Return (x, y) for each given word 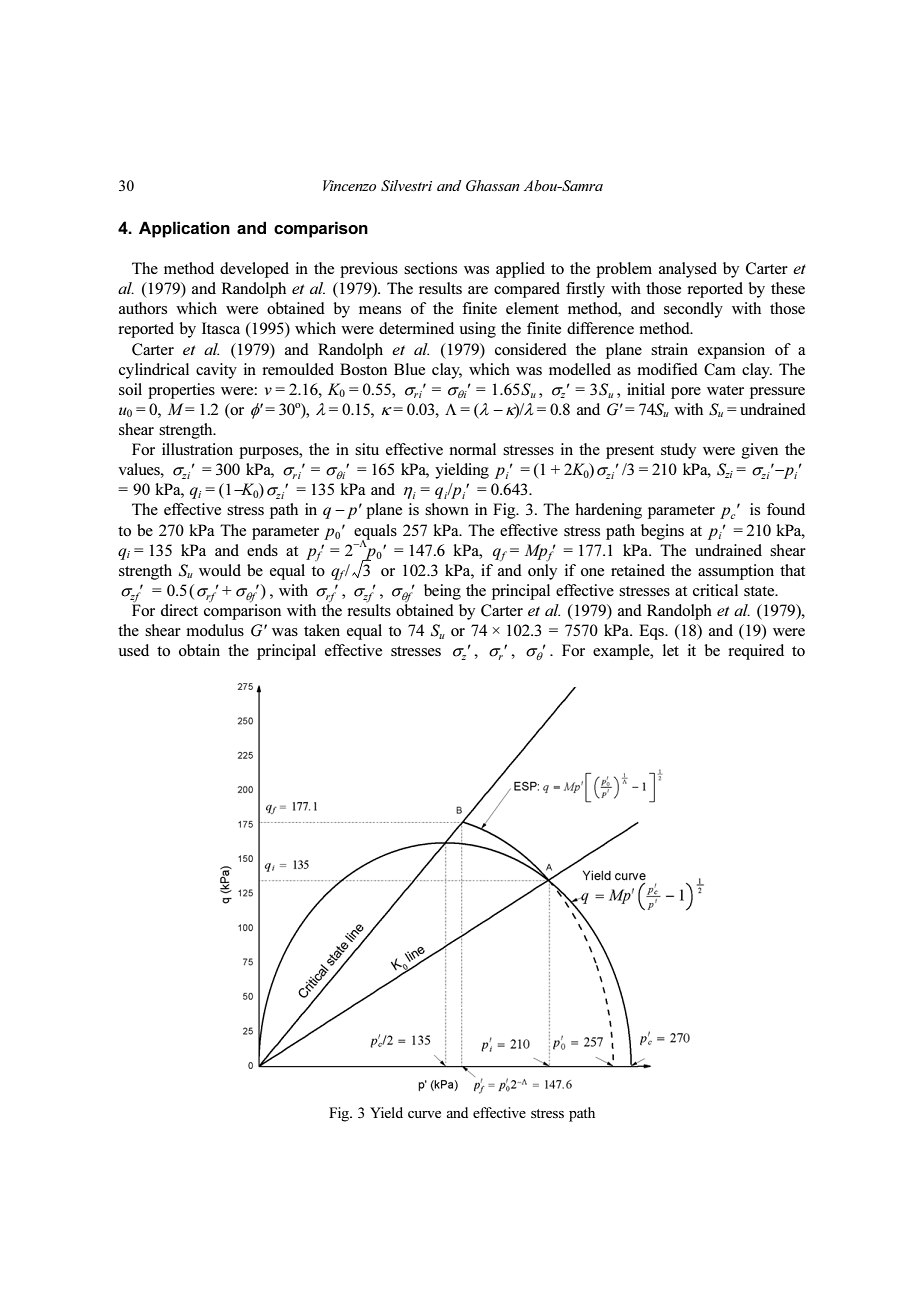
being (442, 592)
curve (424, 1114)
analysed (688, 270)
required (756, 652)
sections (430, 268)
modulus (215, 630)
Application (184, 229)
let (671, 650)
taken (322, 630)
